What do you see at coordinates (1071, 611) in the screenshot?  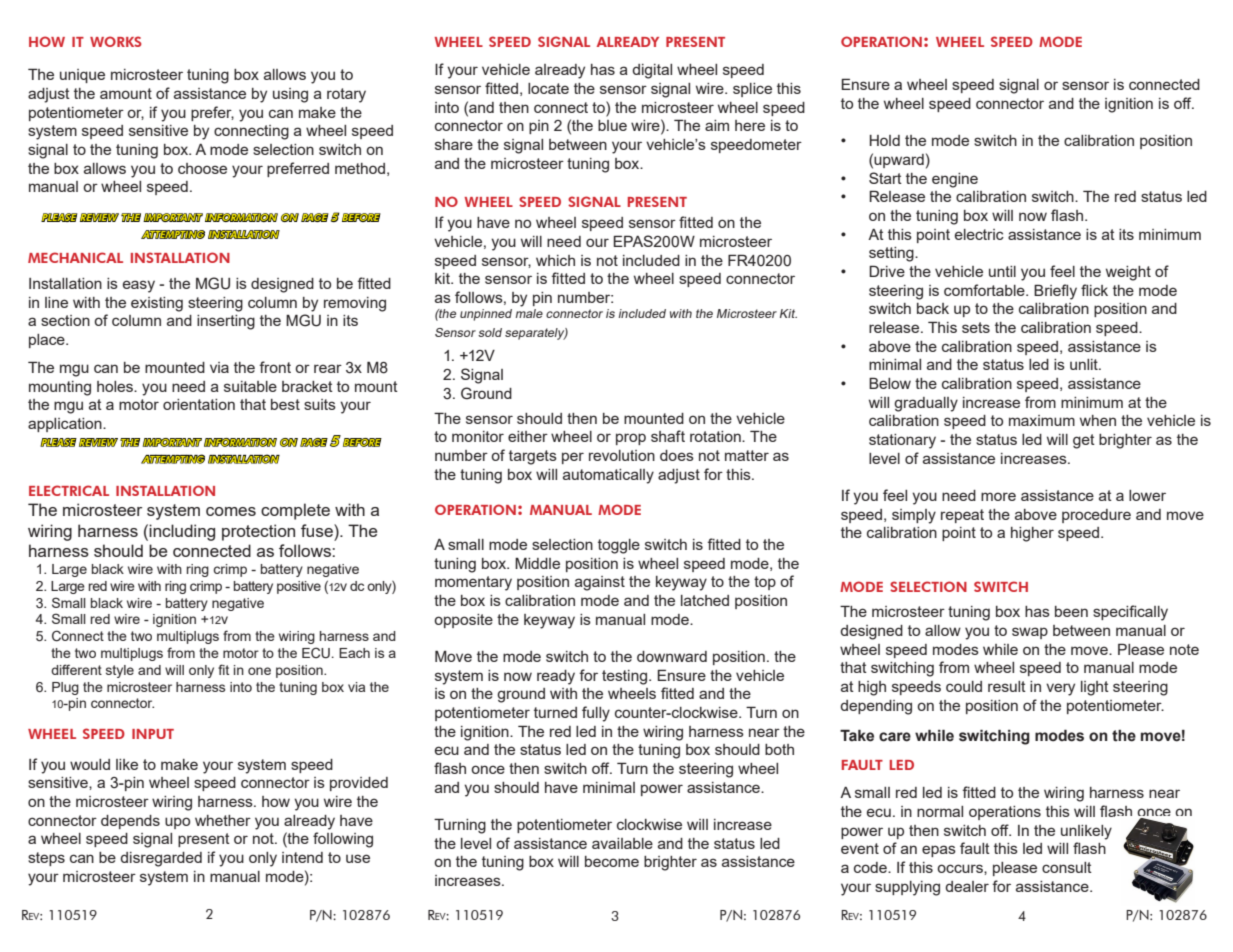 I see `been` at bounding box center [1071, 611].
